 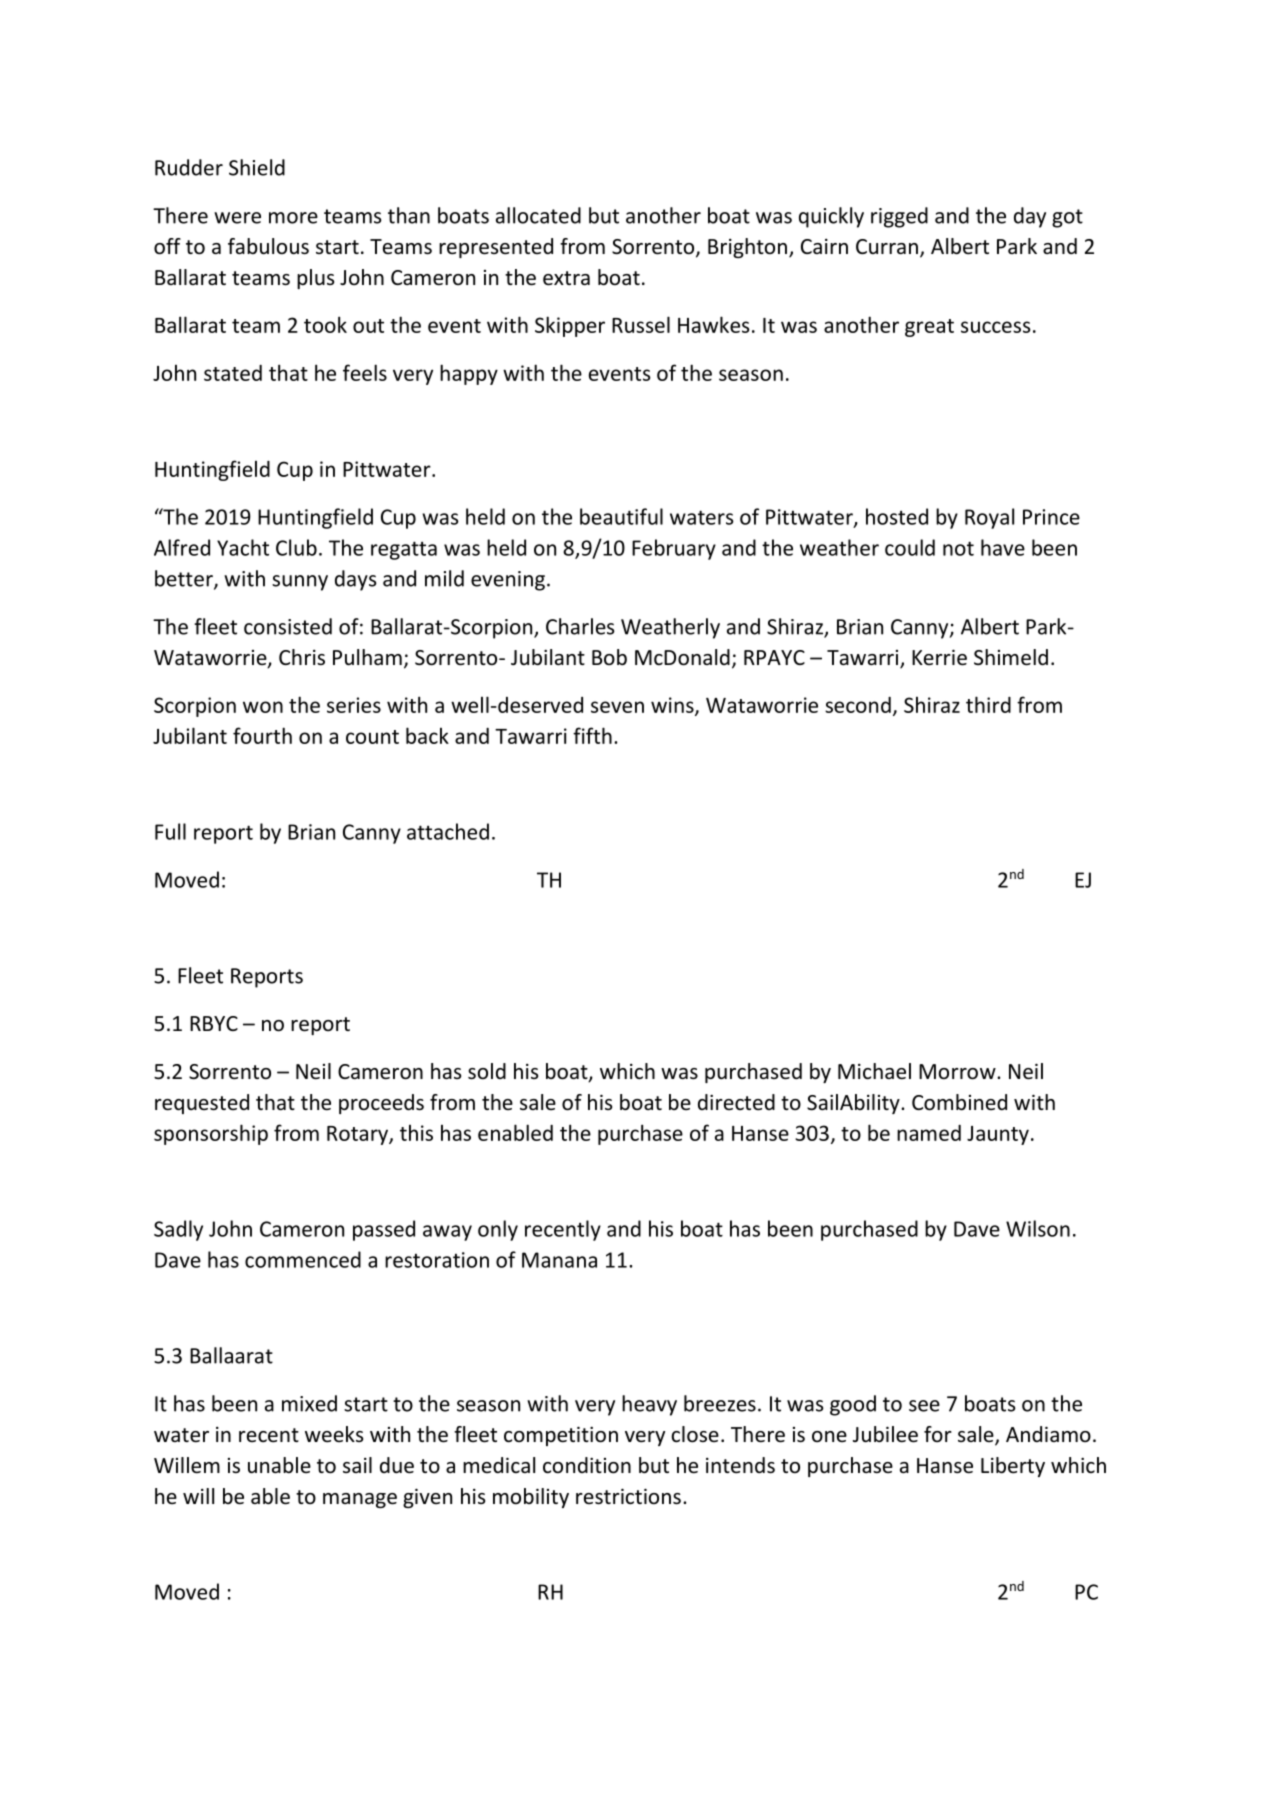 What do you see at coordinates (293, 218) in the image?
I see `more` at bounding box center [293, 218].
